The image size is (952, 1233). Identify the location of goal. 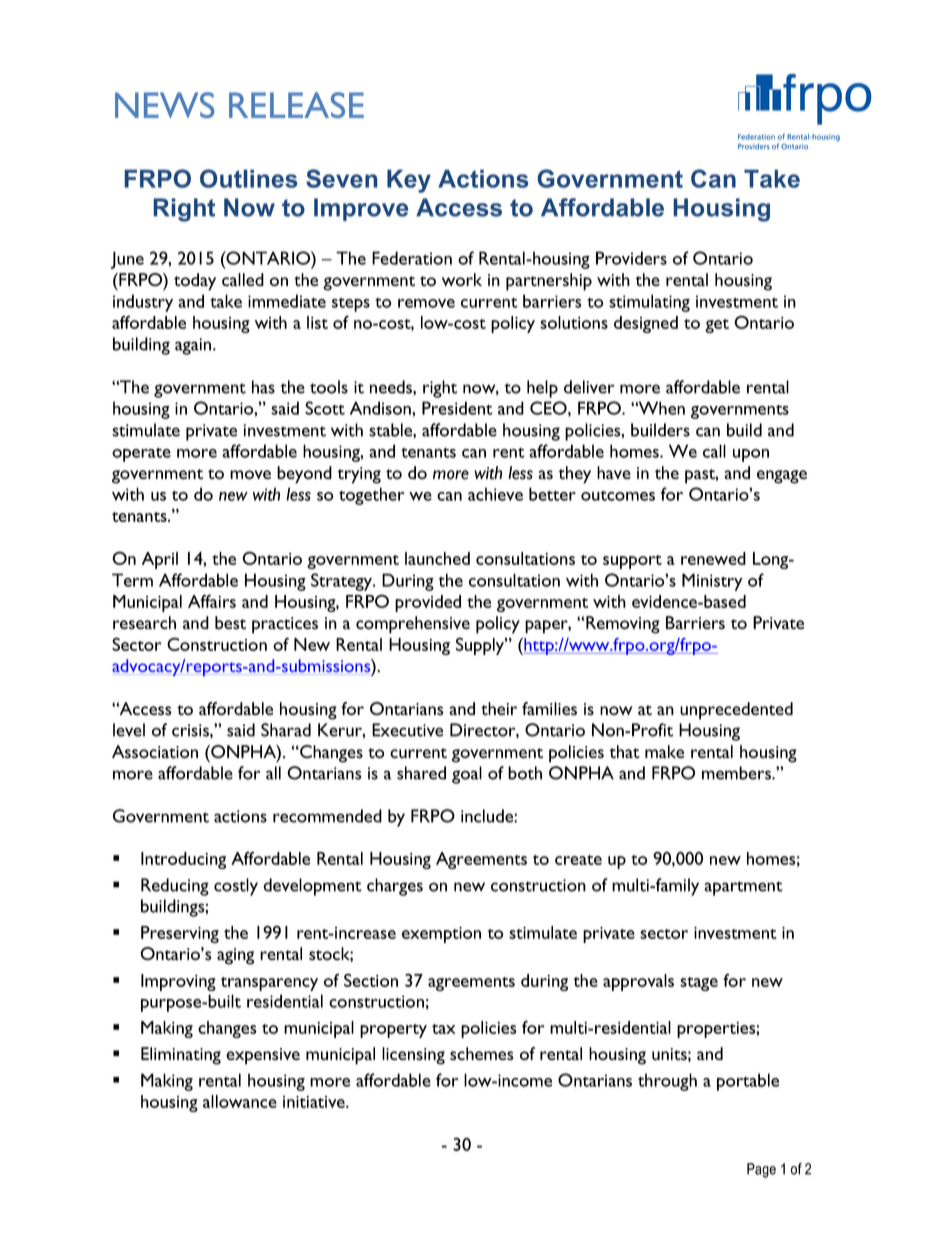
(467, 775).
